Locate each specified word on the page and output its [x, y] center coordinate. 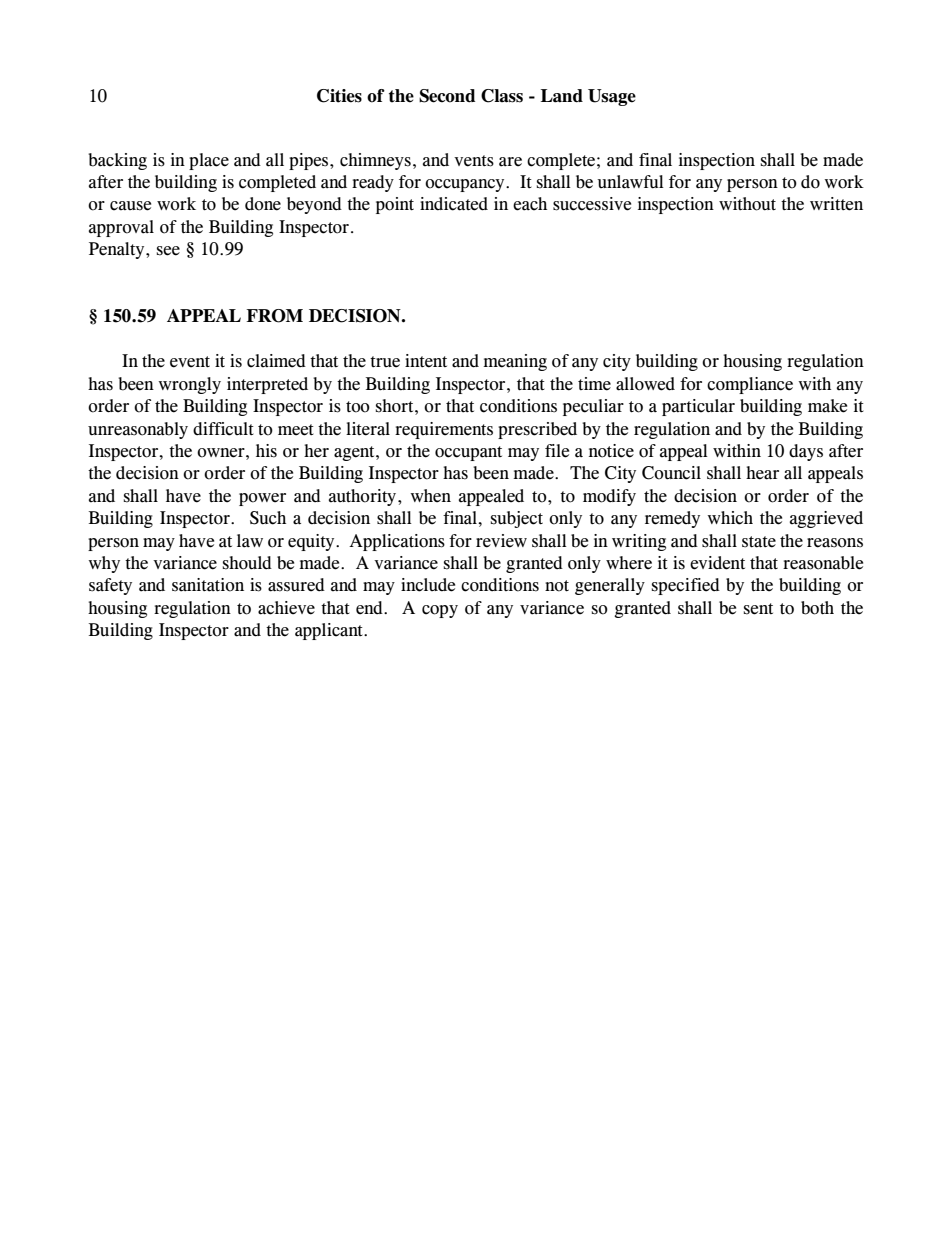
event [190, 362]
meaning [515, 362]
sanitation [208, 585]
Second [447, 96]
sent [758, 609]
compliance [750, 385]
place [209, 161]
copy [440, 611]
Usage [612, 97]
